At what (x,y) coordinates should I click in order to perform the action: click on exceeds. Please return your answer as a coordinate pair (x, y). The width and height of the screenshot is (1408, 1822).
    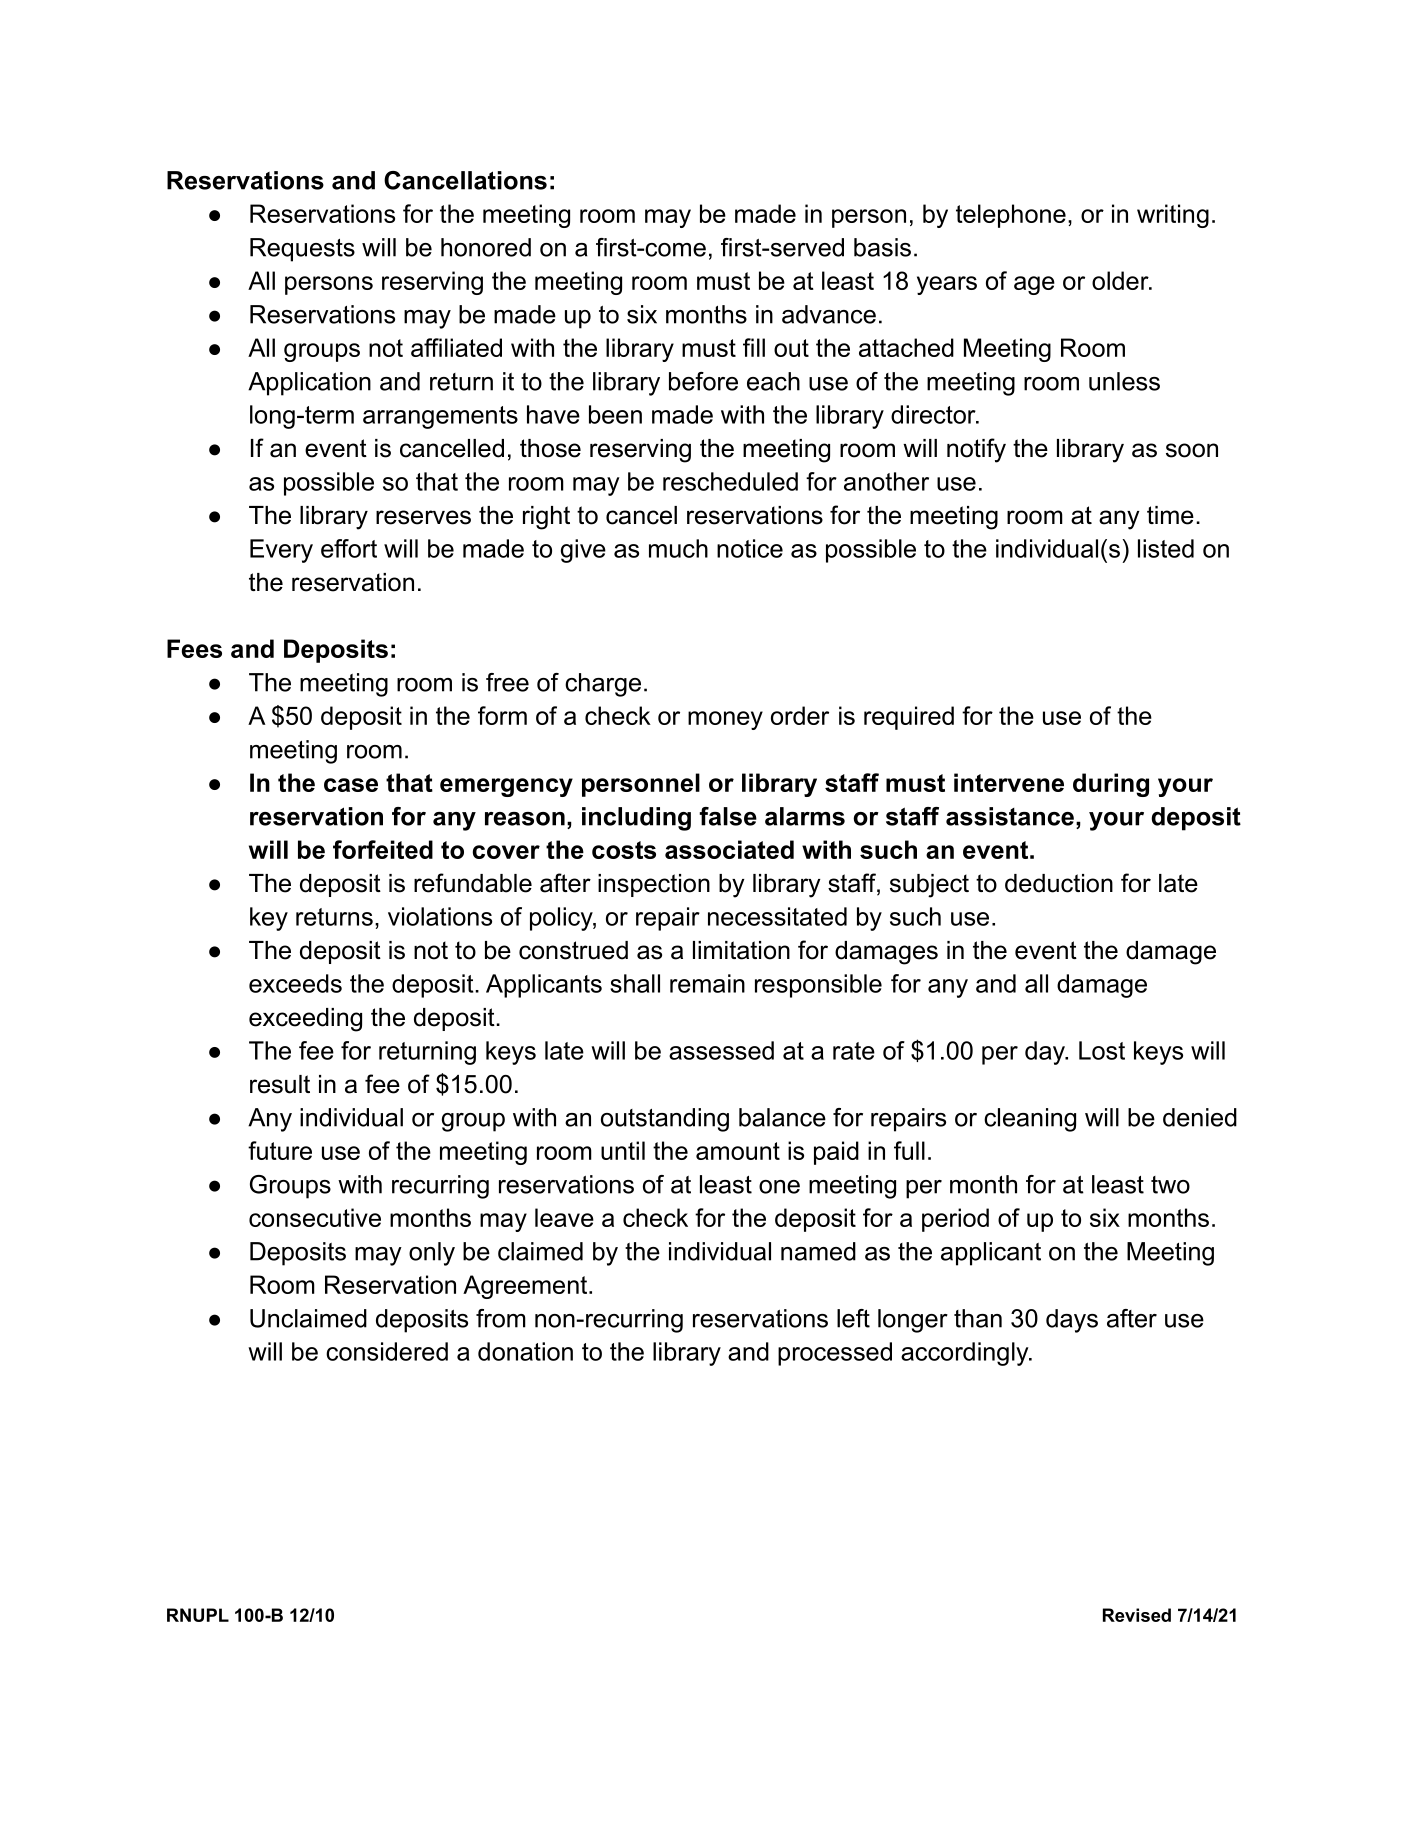
    Looking at the image, I should click on (295, 983).
